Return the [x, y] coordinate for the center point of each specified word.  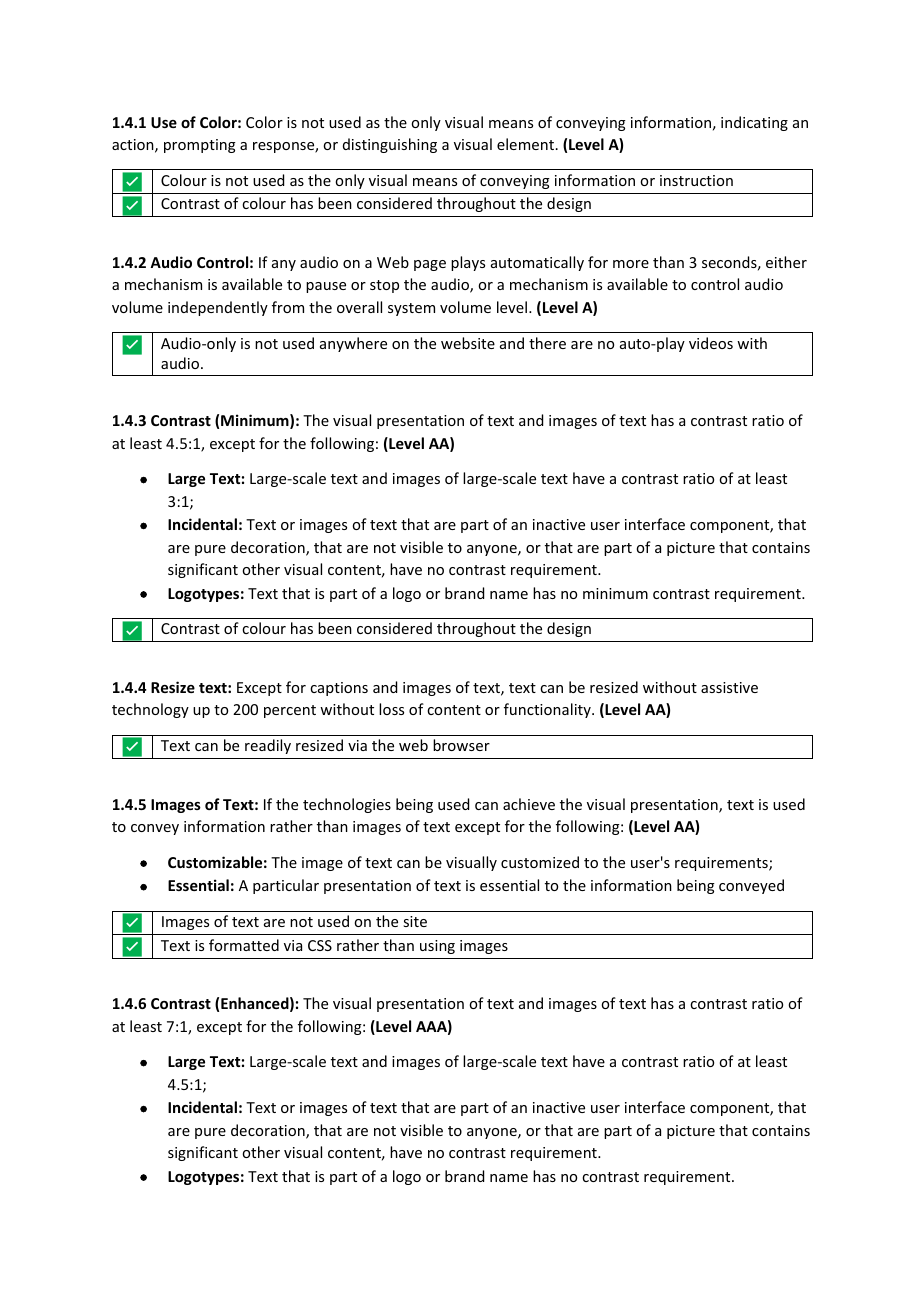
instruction [696, 180]
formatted [244, 945]
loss [391, 709]
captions [339, 689]
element [527, 144]
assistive [729, 687]
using [437, 947]
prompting [200, 146]
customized [540, 862]
